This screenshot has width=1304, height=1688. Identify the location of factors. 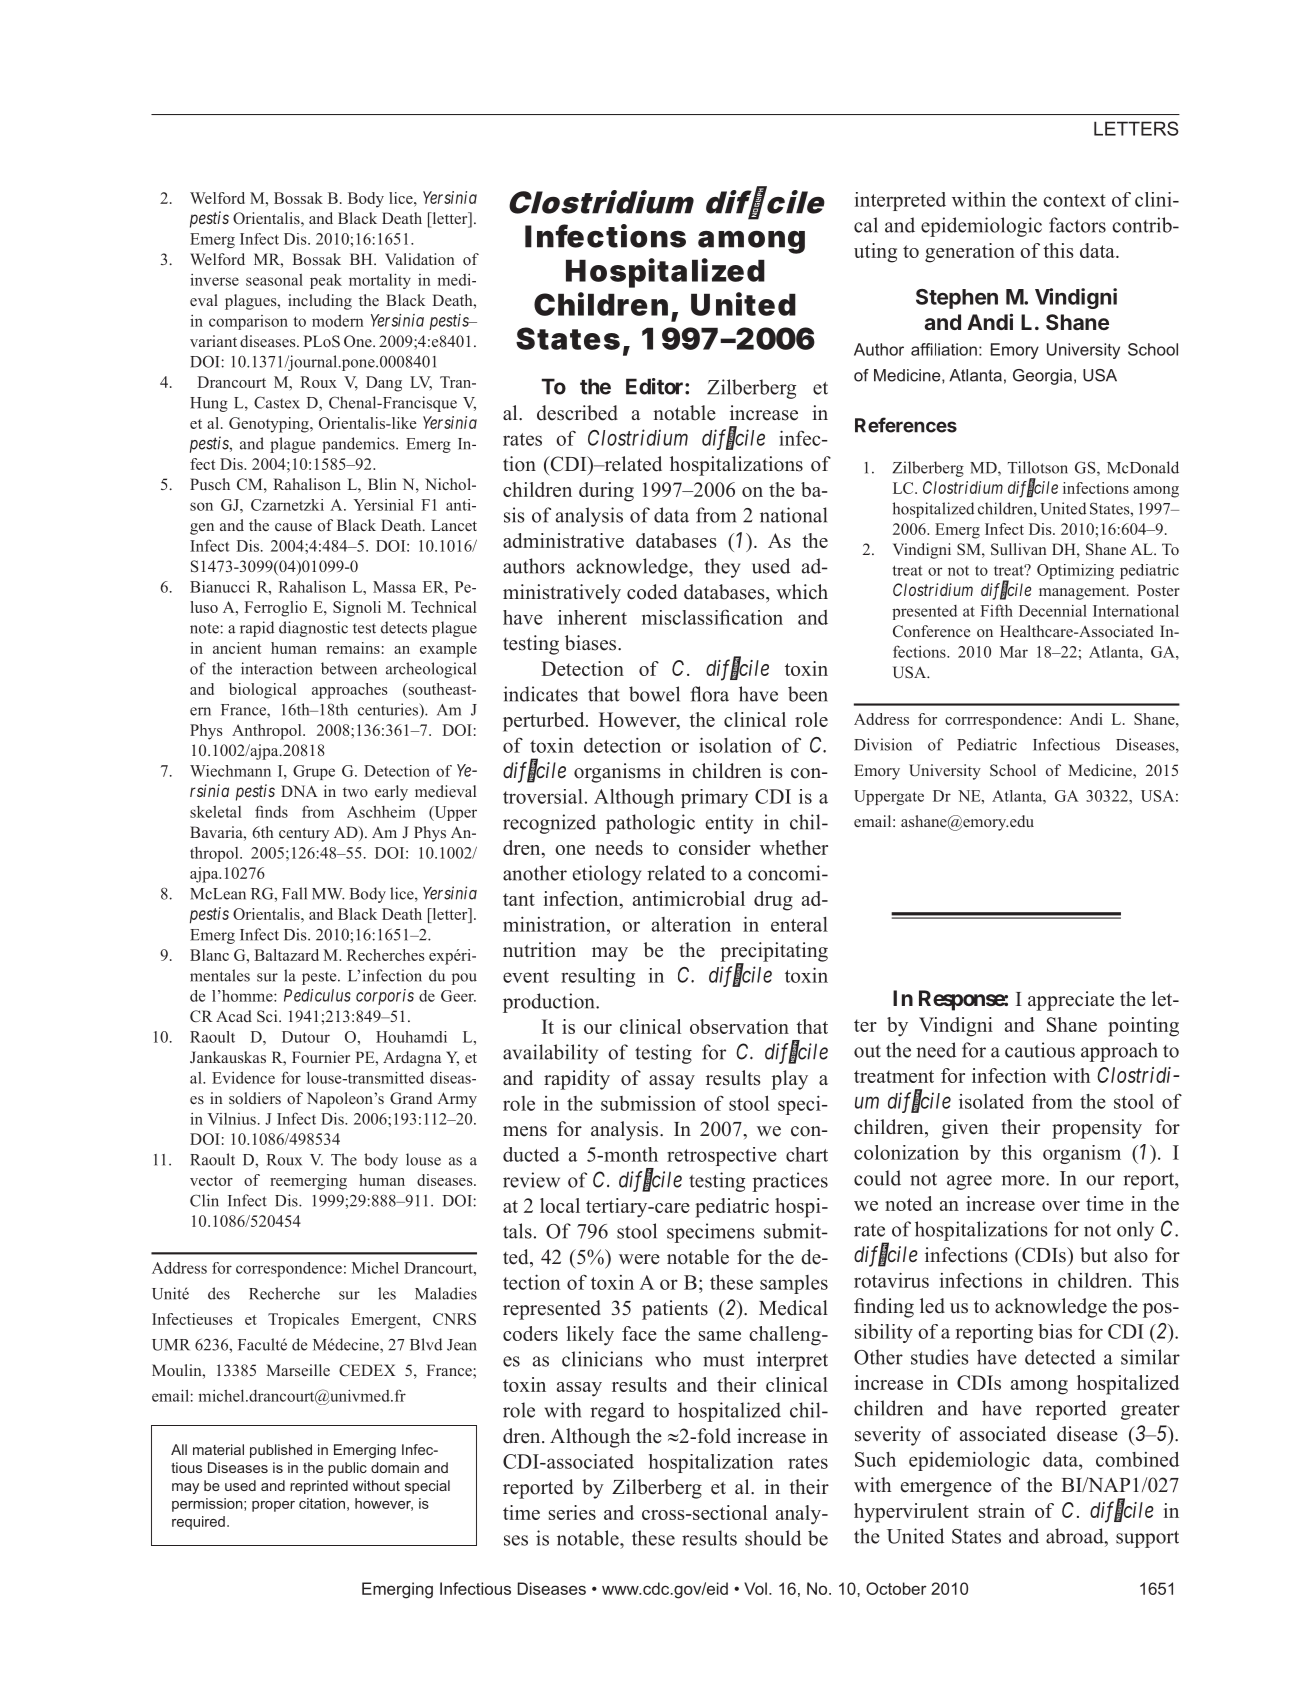
(1077, 225).
